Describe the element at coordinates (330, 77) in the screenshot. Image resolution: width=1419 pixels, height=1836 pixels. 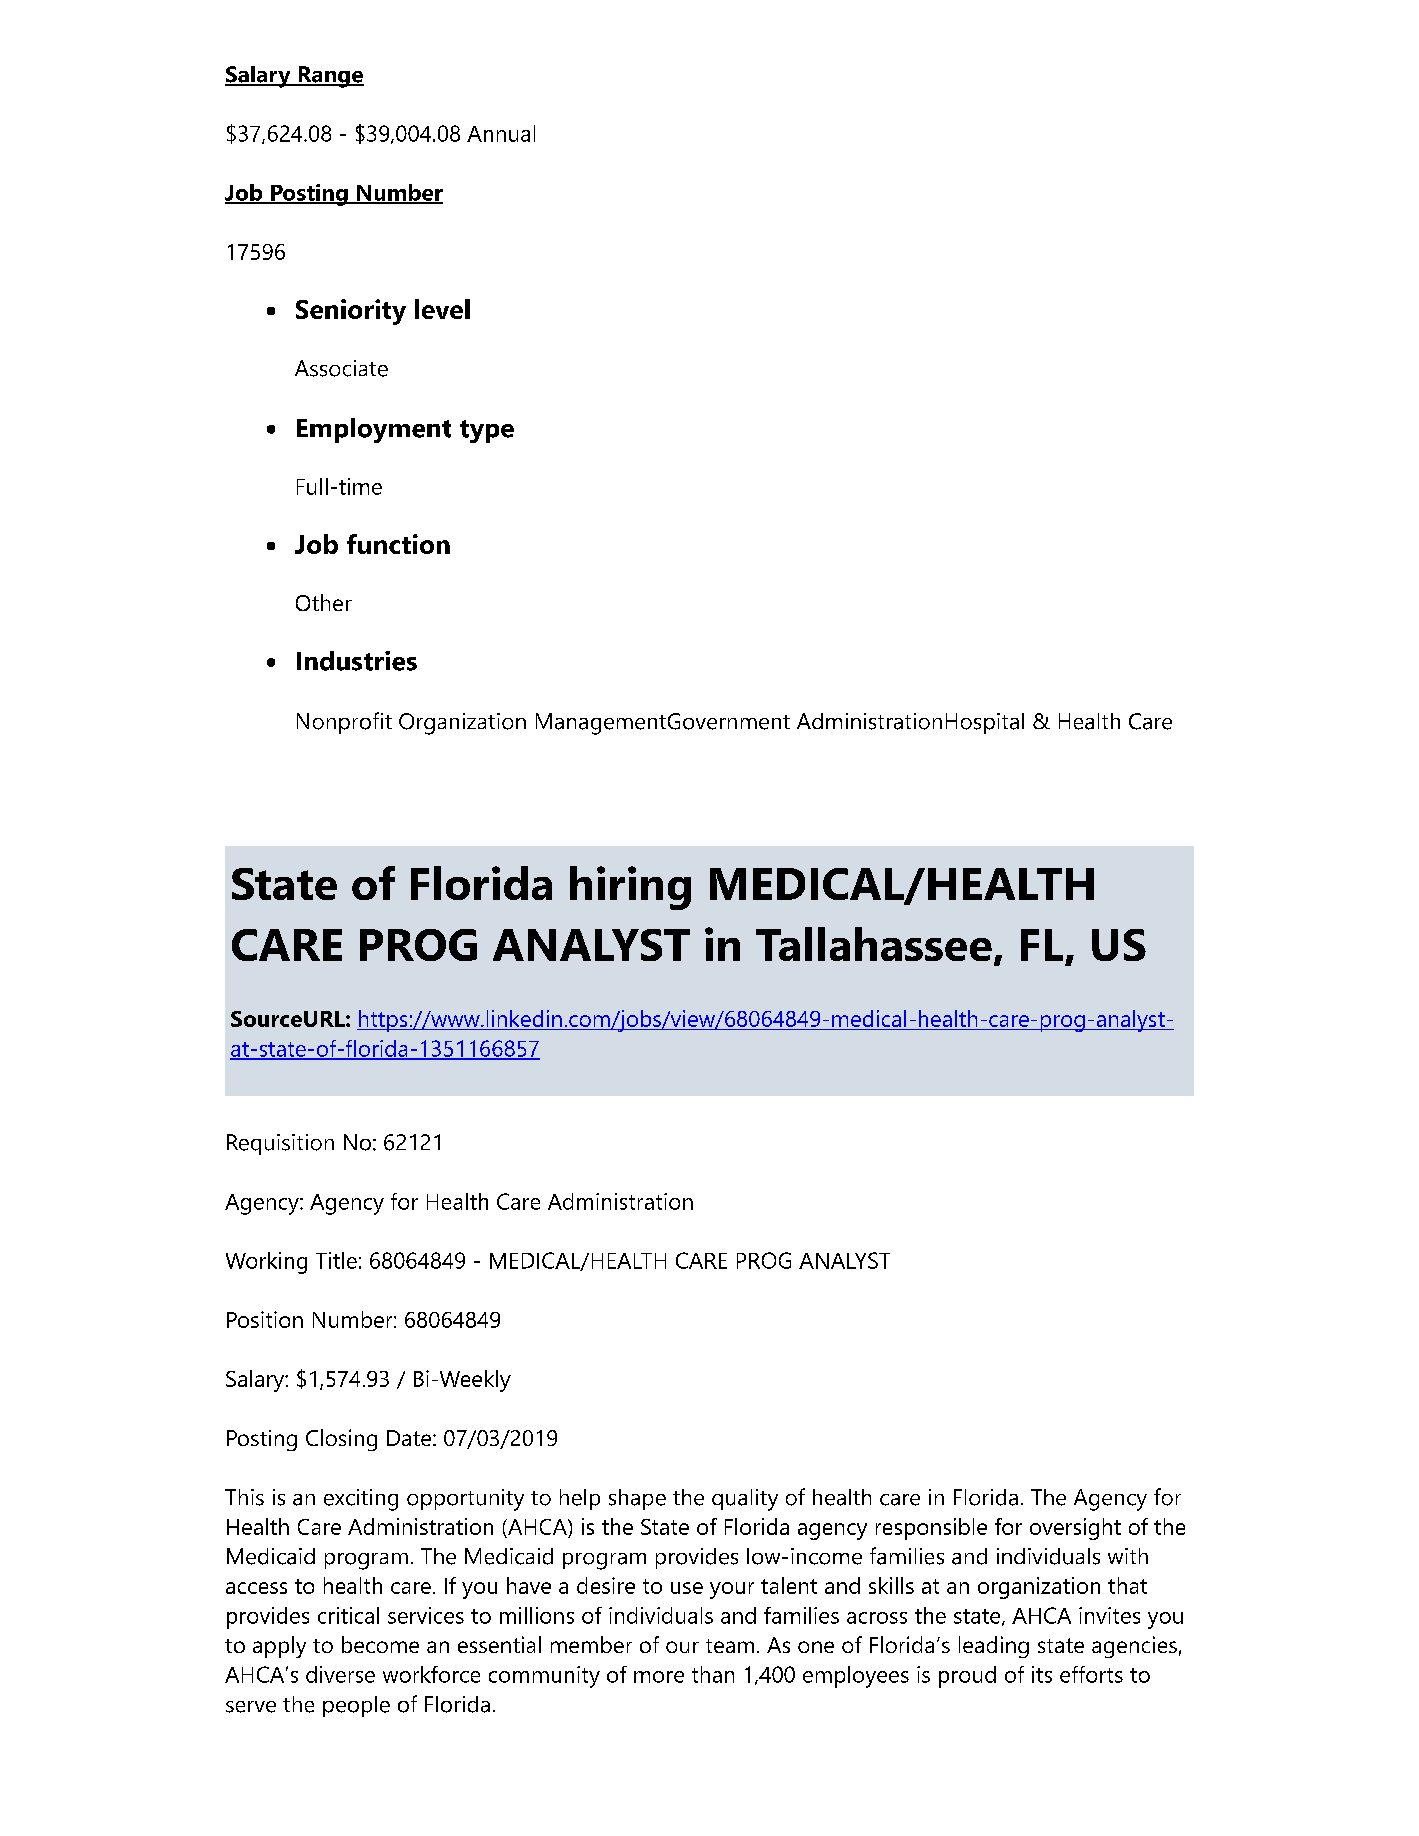
I see `Range` at that location.
